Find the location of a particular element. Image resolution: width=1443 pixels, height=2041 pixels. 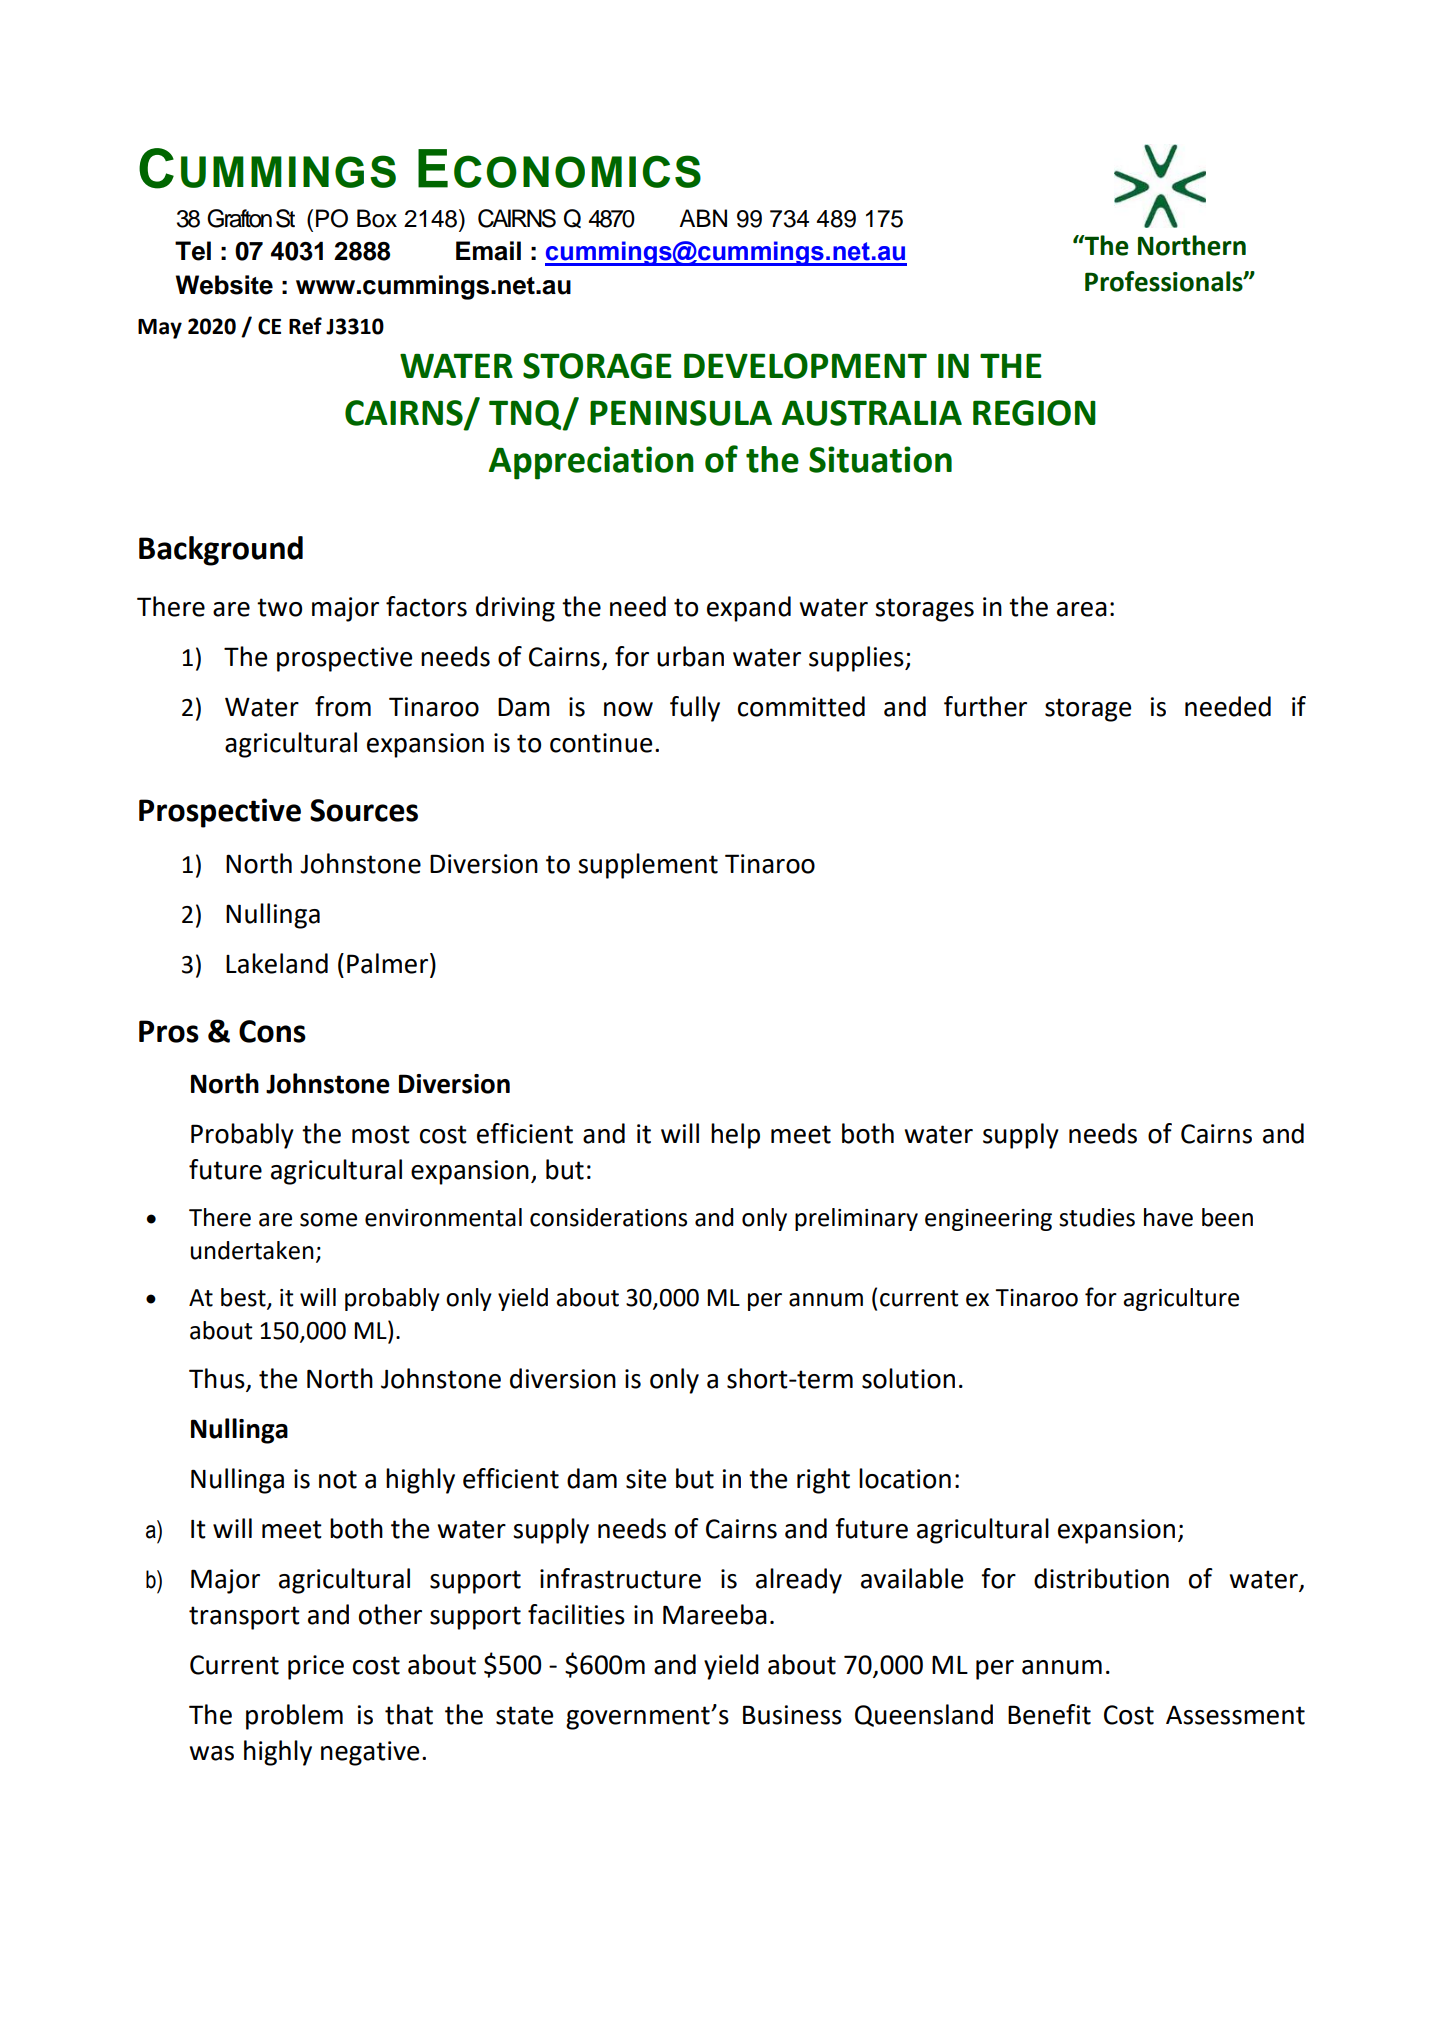

supplement is located at coordinates (648, 866).
